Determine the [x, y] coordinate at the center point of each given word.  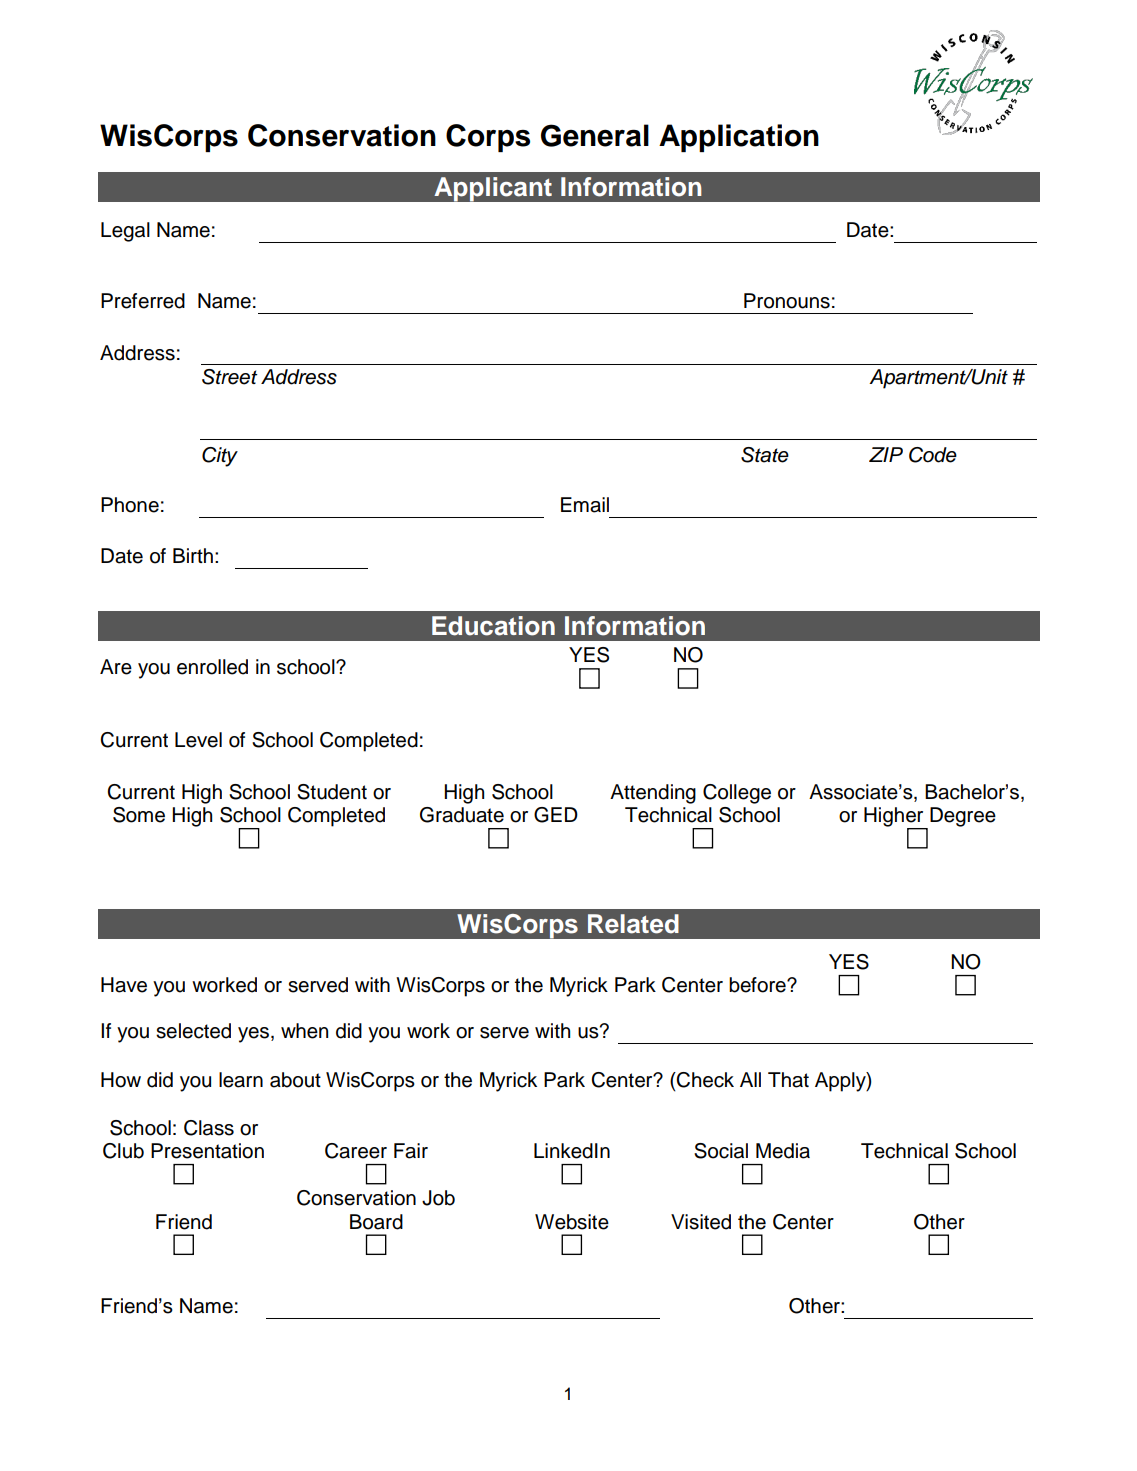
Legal [125, 232]
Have [124, 985]
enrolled [212, 667]
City [220, 457]
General [595, 135]
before [758, 985]
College [737, 794]
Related [633, 924]
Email [585, 505]
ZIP [886, 454]
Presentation [207, 1151]
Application [739, 138]
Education [493, 626]
